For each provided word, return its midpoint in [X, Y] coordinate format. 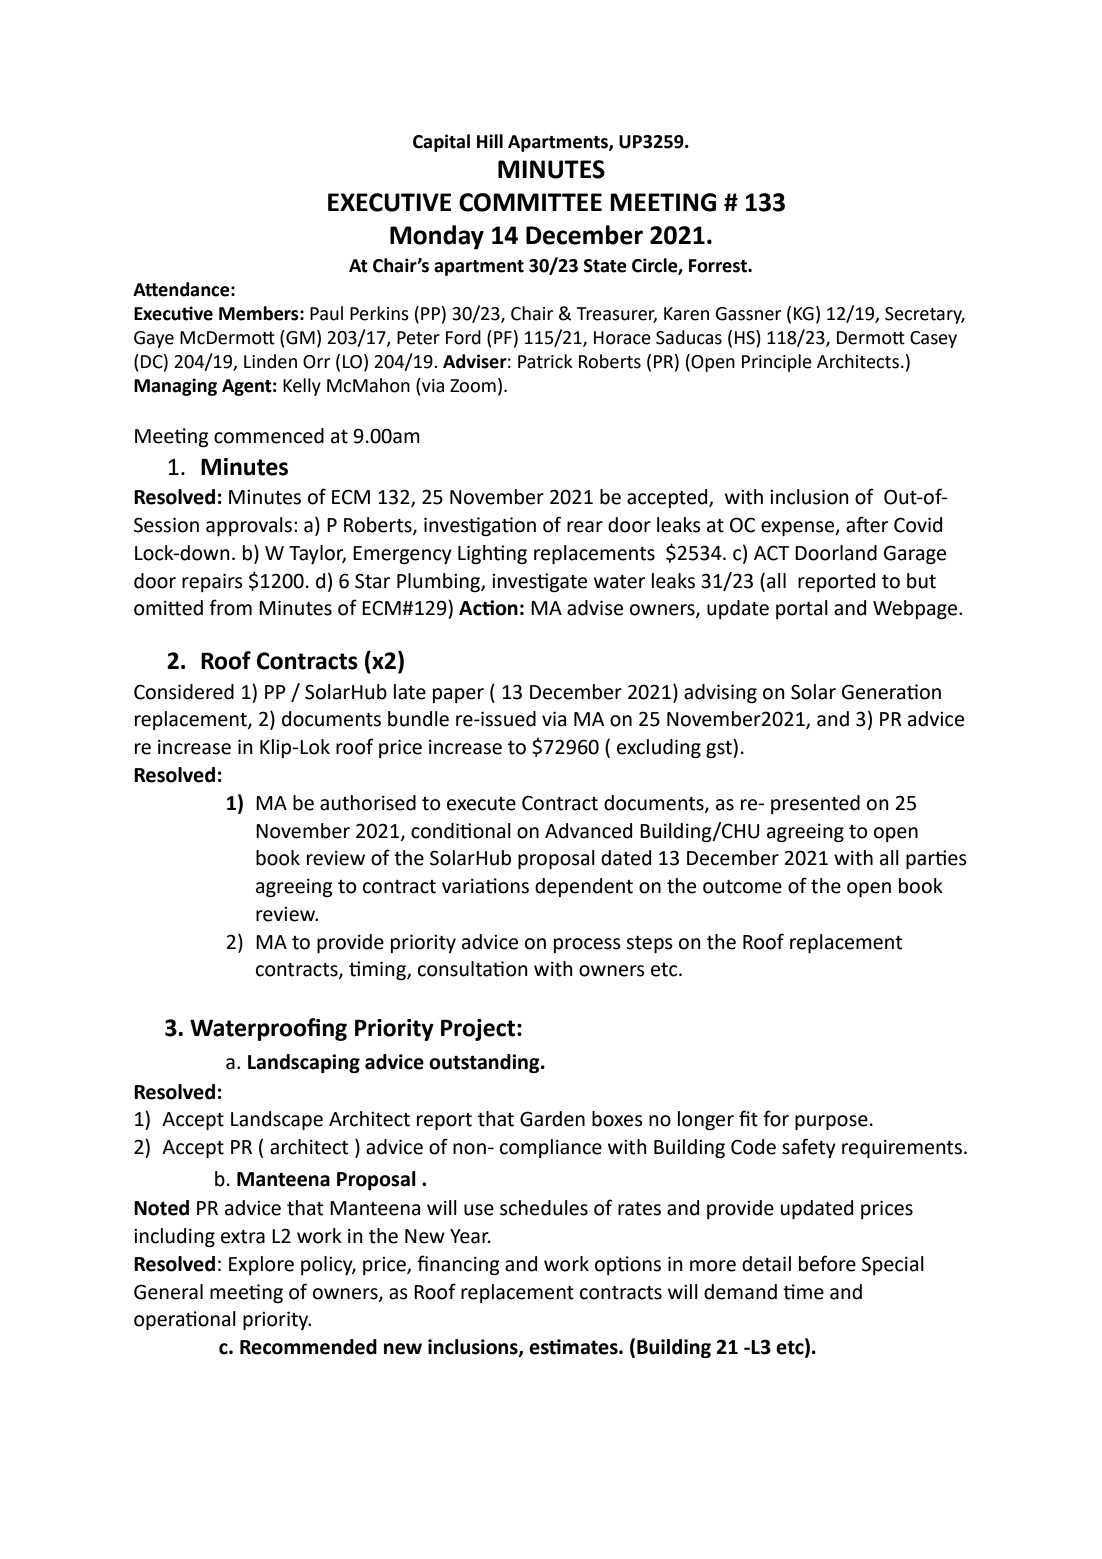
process [587, 945]
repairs [212, 582]
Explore [261, 1265]
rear [585, 527]
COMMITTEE [530, 202]
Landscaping [304, 1063]
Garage [915, 554]
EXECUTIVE [389, 202]
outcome [742, 887]
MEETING [663, 202]
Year [470, 1236]
